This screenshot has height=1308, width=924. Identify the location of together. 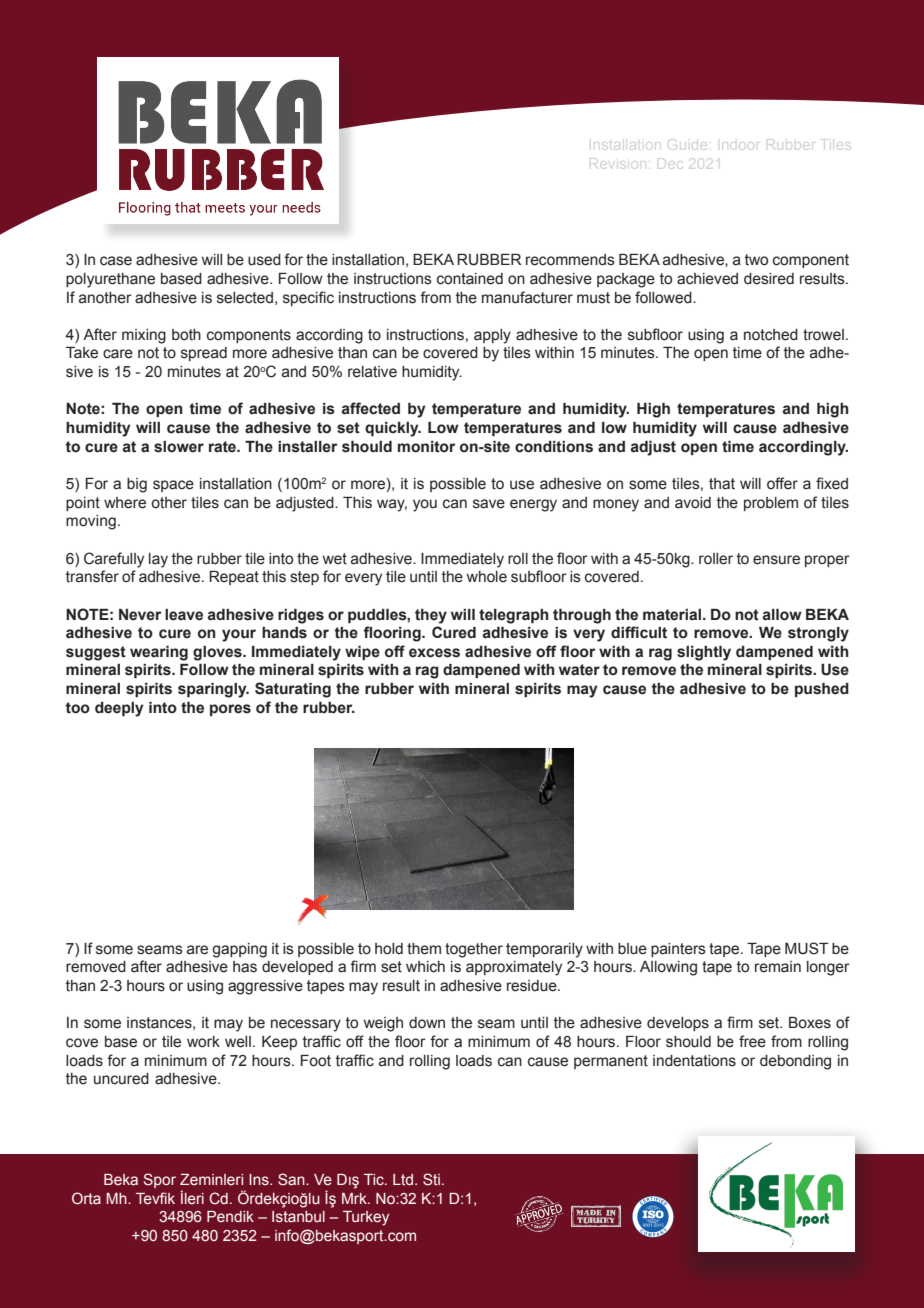
(474, 950).
